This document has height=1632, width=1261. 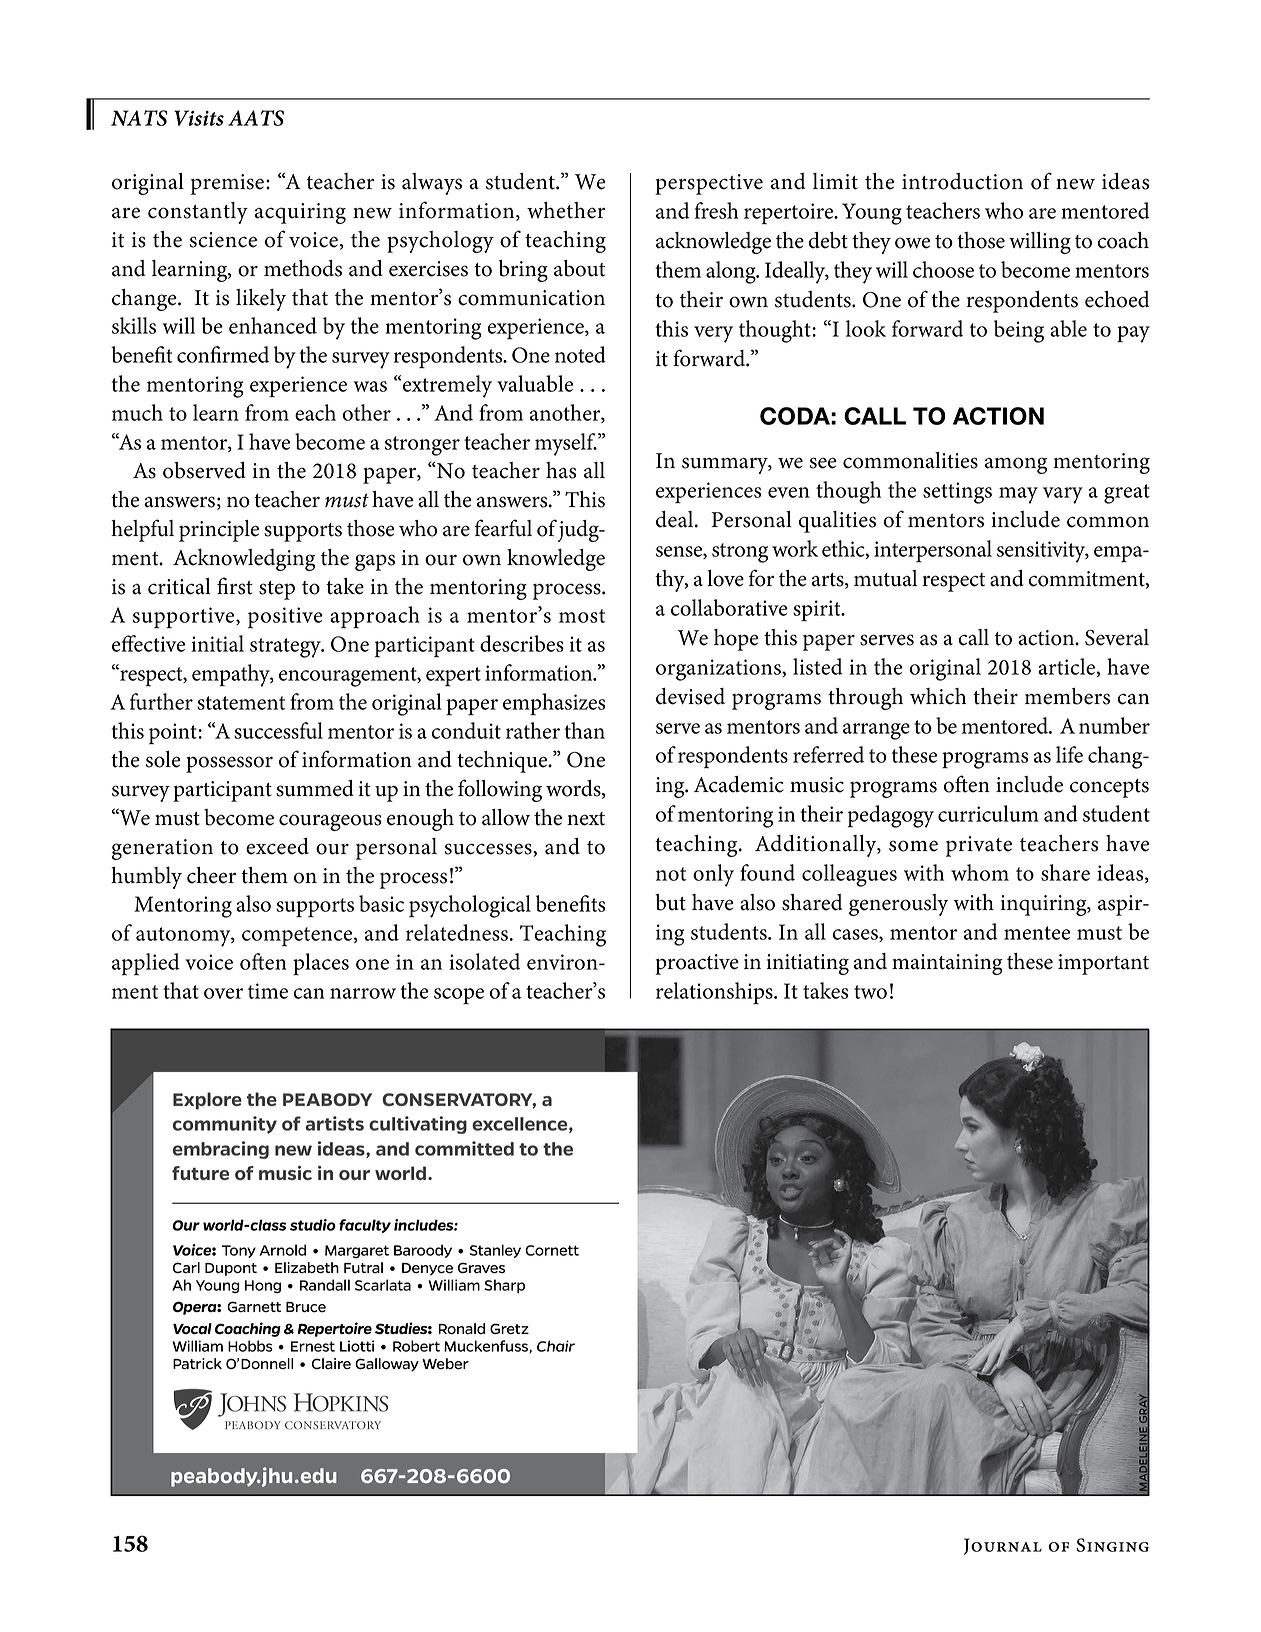 What do you see at coordinates (988, 813) in the document?
I see `curriculum` at bounding box center [988, 813].
